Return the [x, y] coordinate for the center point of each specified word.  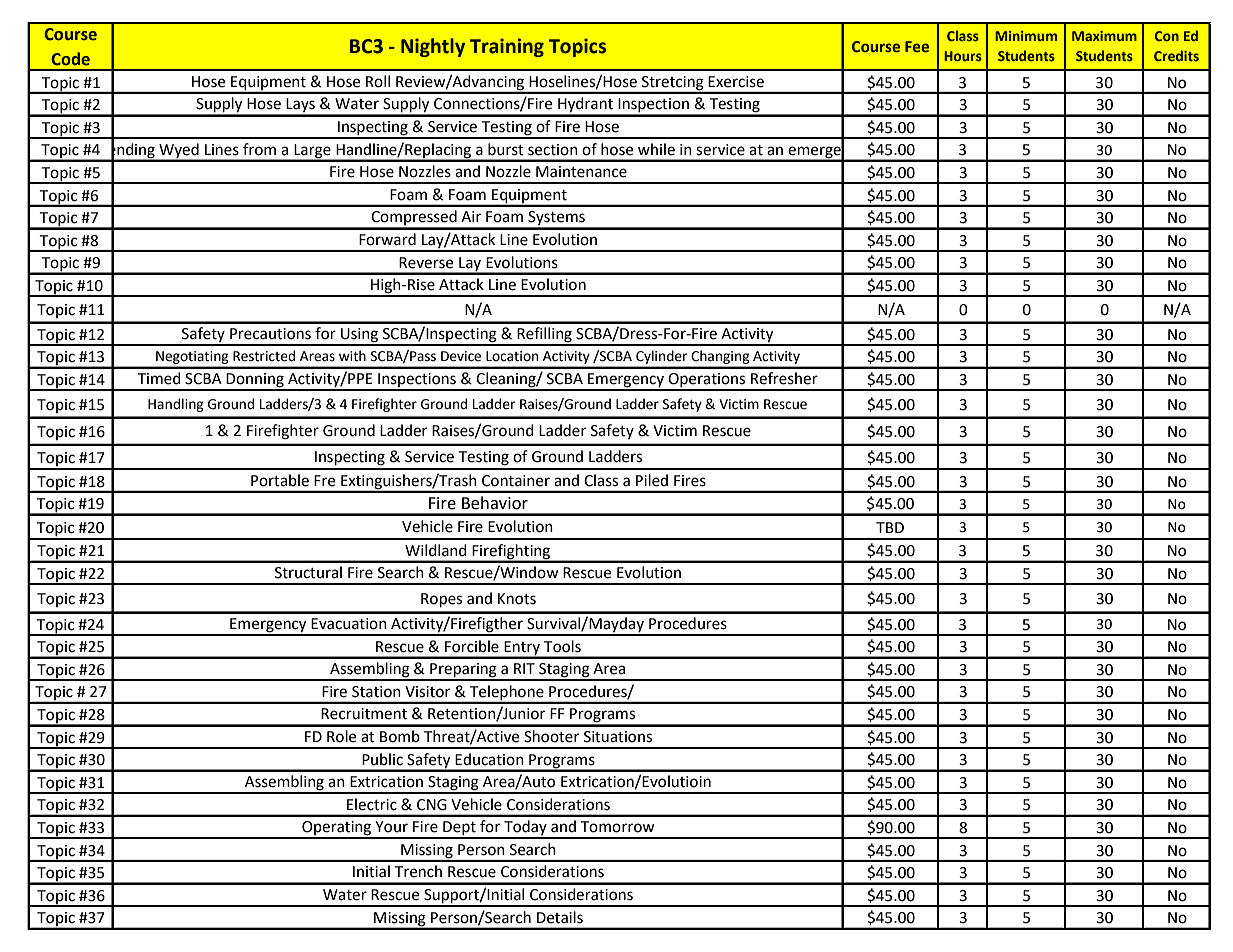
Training [507, 47]
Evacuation [349, 624]
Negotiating [192, 357]
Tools [562, 646]
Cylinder [661, 357]
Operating [337, 829]
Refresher [784, 378]
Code [70, 59]
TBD [890, 527]
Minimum [1026, 36]
